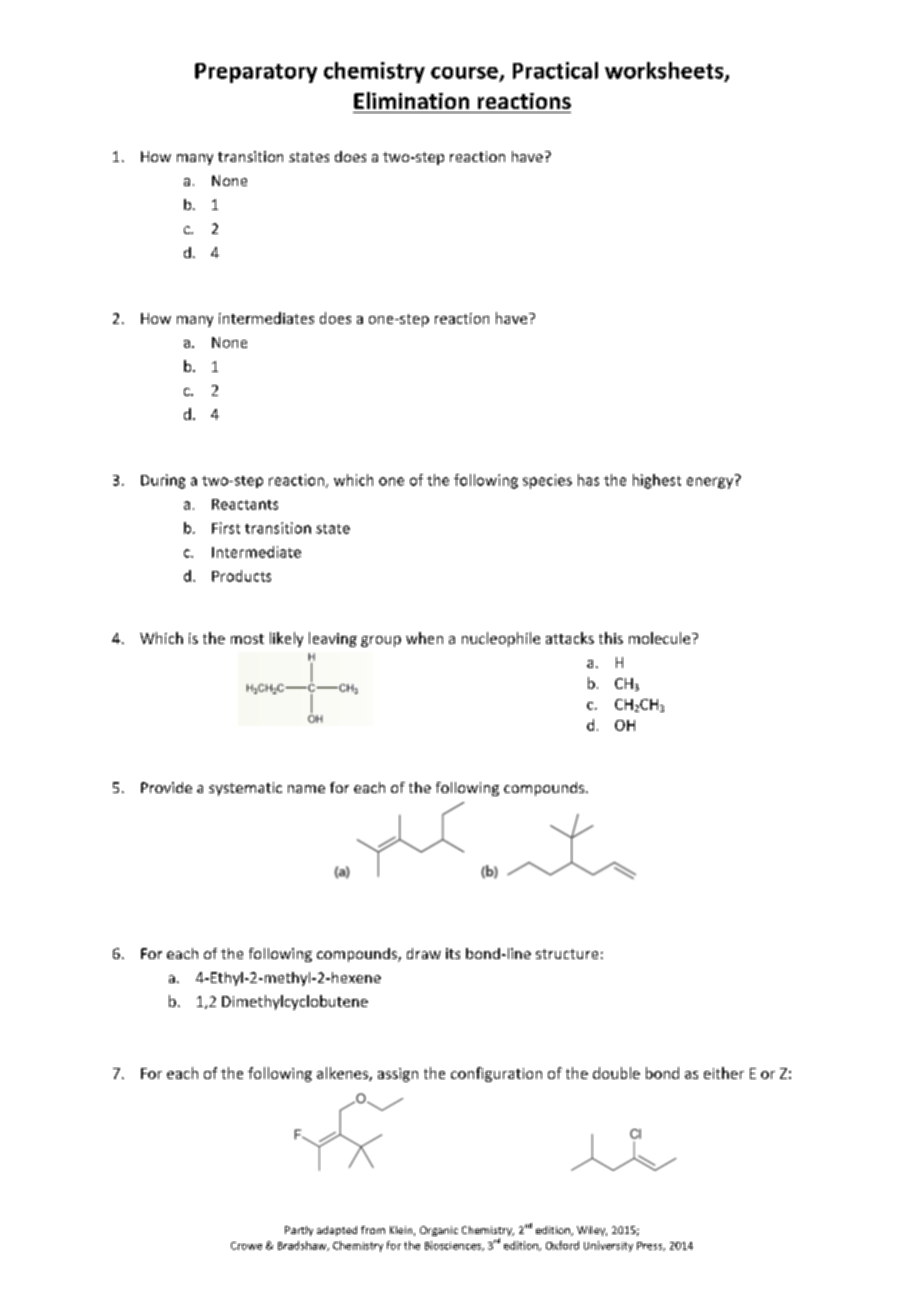 The image size is (924, 1308). Describe the element at coordinates (665, 71) in the image. I see `worksheets` at that location.
